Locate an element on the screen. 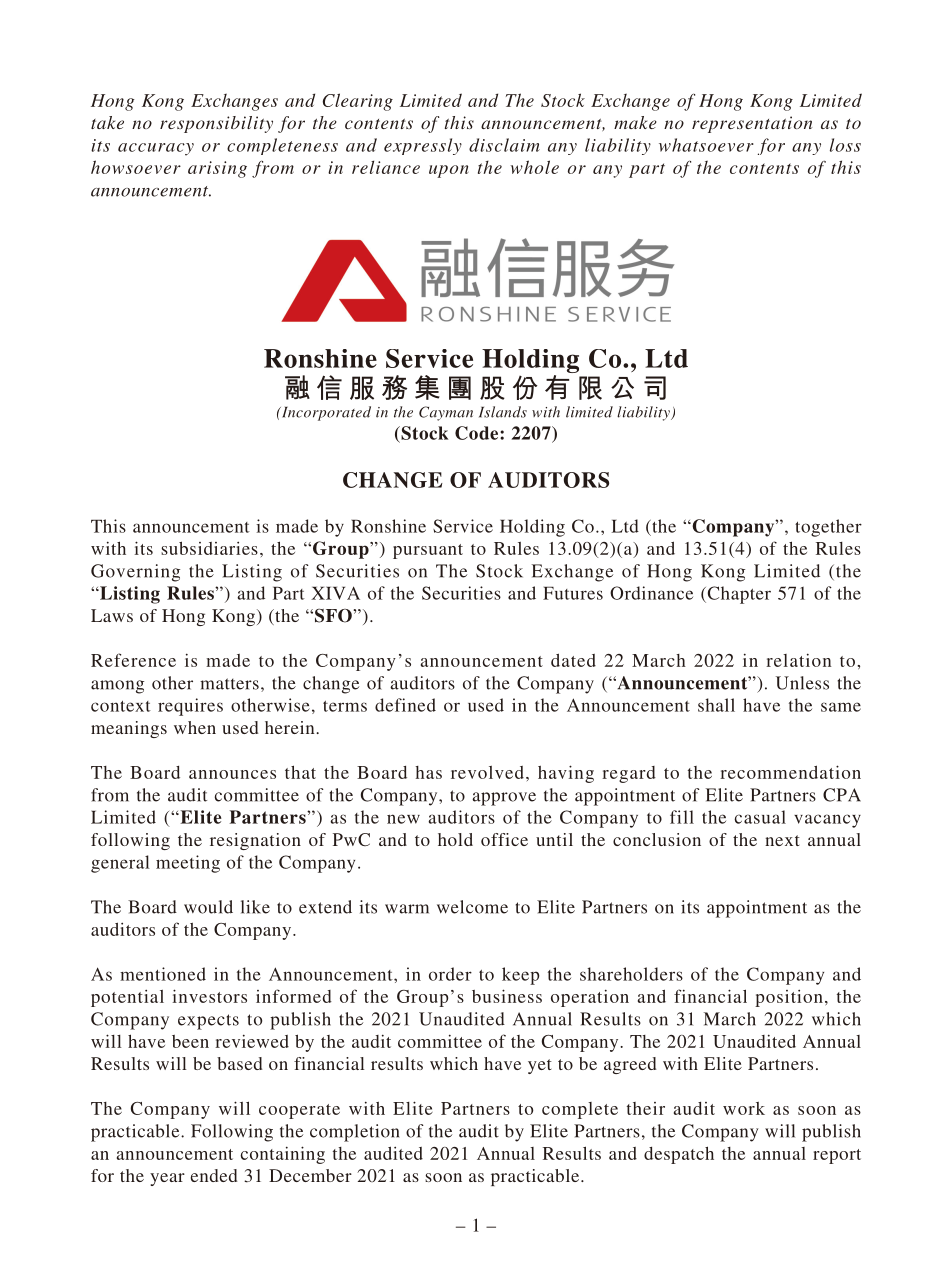 This screenshot has height=1270, width=952. subsidiaries is located at coordinates (209, 548).
